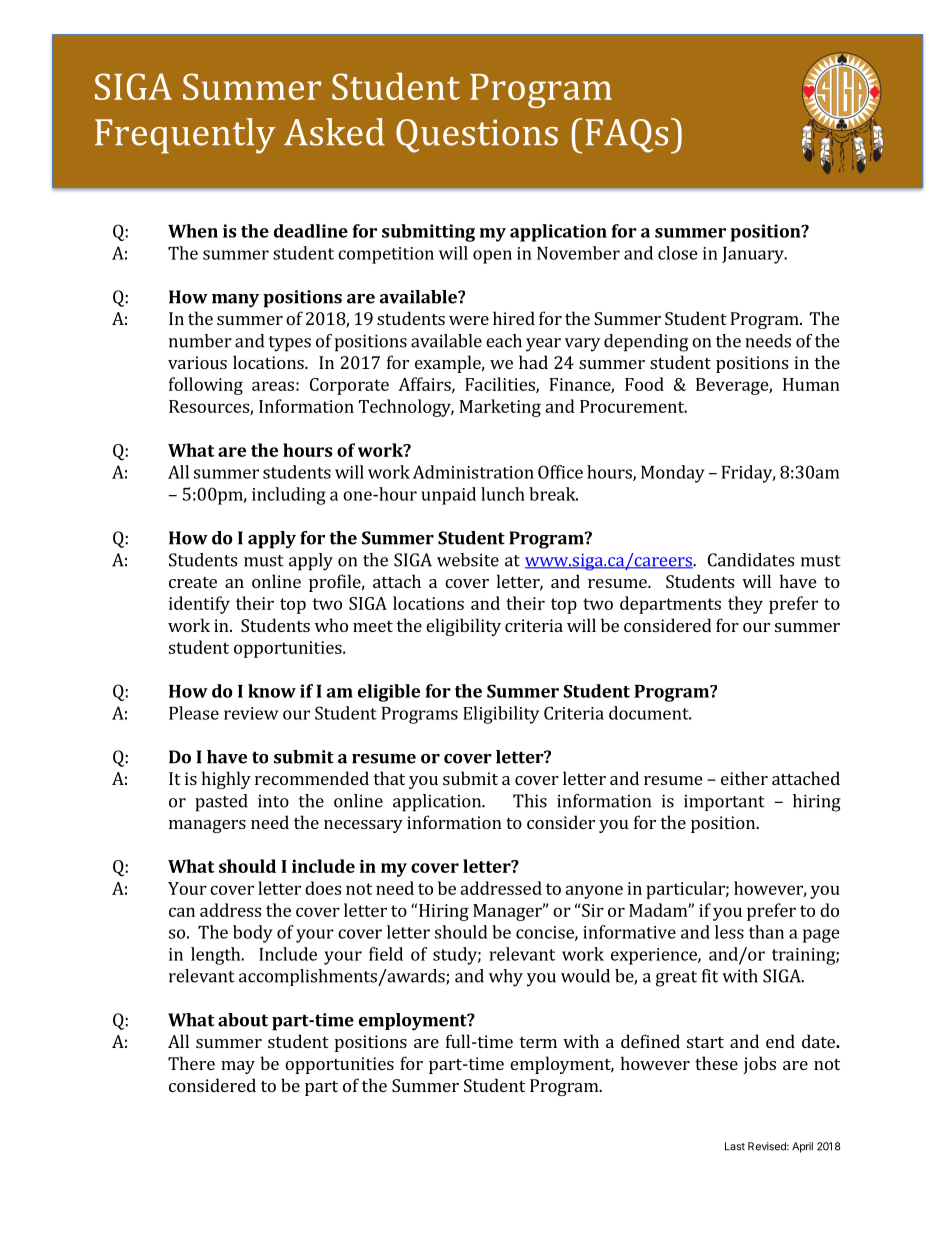 This page has width=952, height=1233. What do you see at coordinates (272, 691) in the page?
I see `know` at bounding box center [272, 691].
